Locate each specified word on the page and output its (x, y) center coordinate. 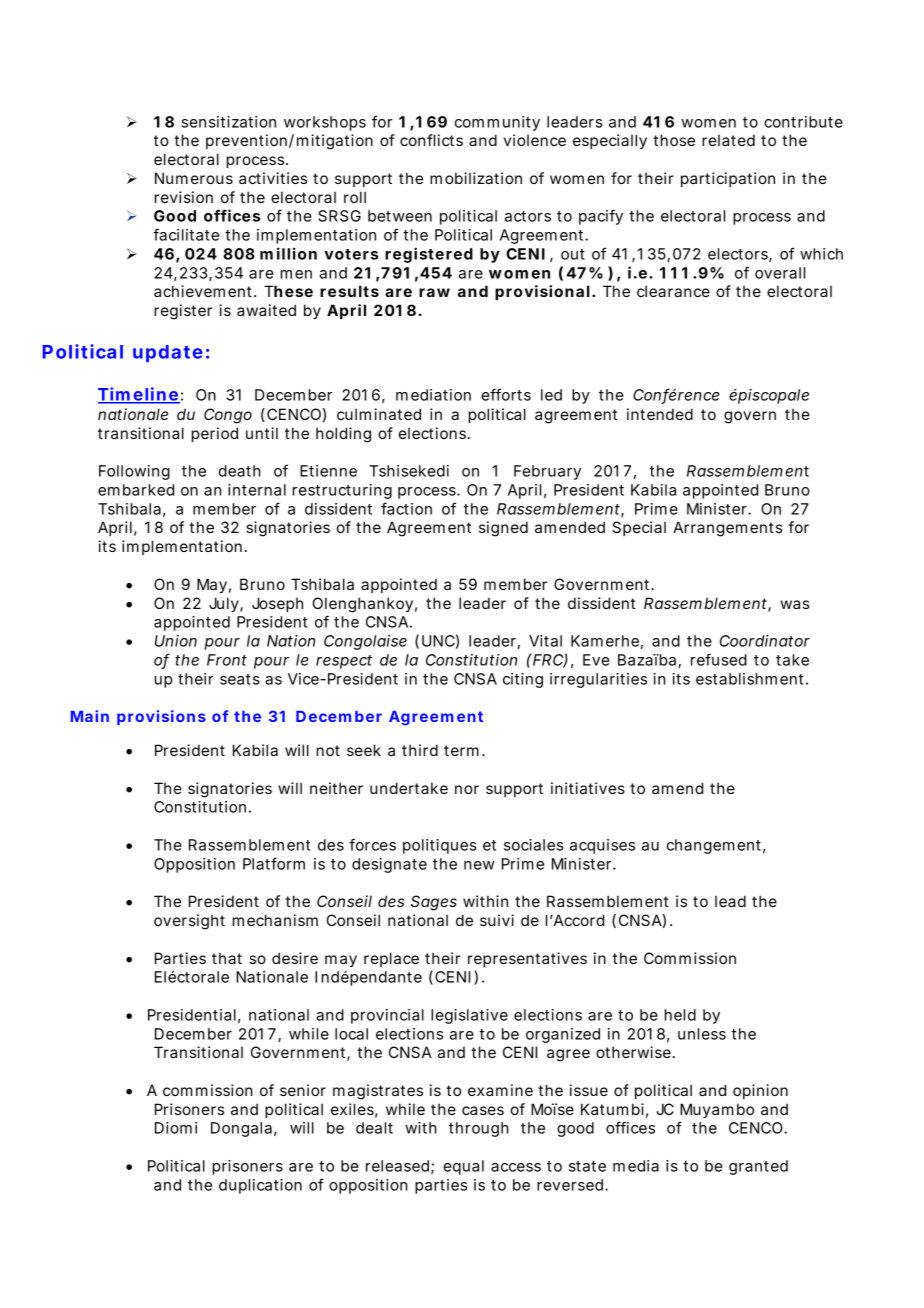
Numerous (194, 178)
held (680, 1015)
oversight (189, 922)
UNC (438, 641)
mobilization (476, 178)
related (728, 140)
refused (719, 659)
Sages (434, 903)
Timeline (139, 395)
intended (660, 414)
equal (463, 1167)
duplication (260, 1186)
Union (176, 641)
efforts (506, 394)
